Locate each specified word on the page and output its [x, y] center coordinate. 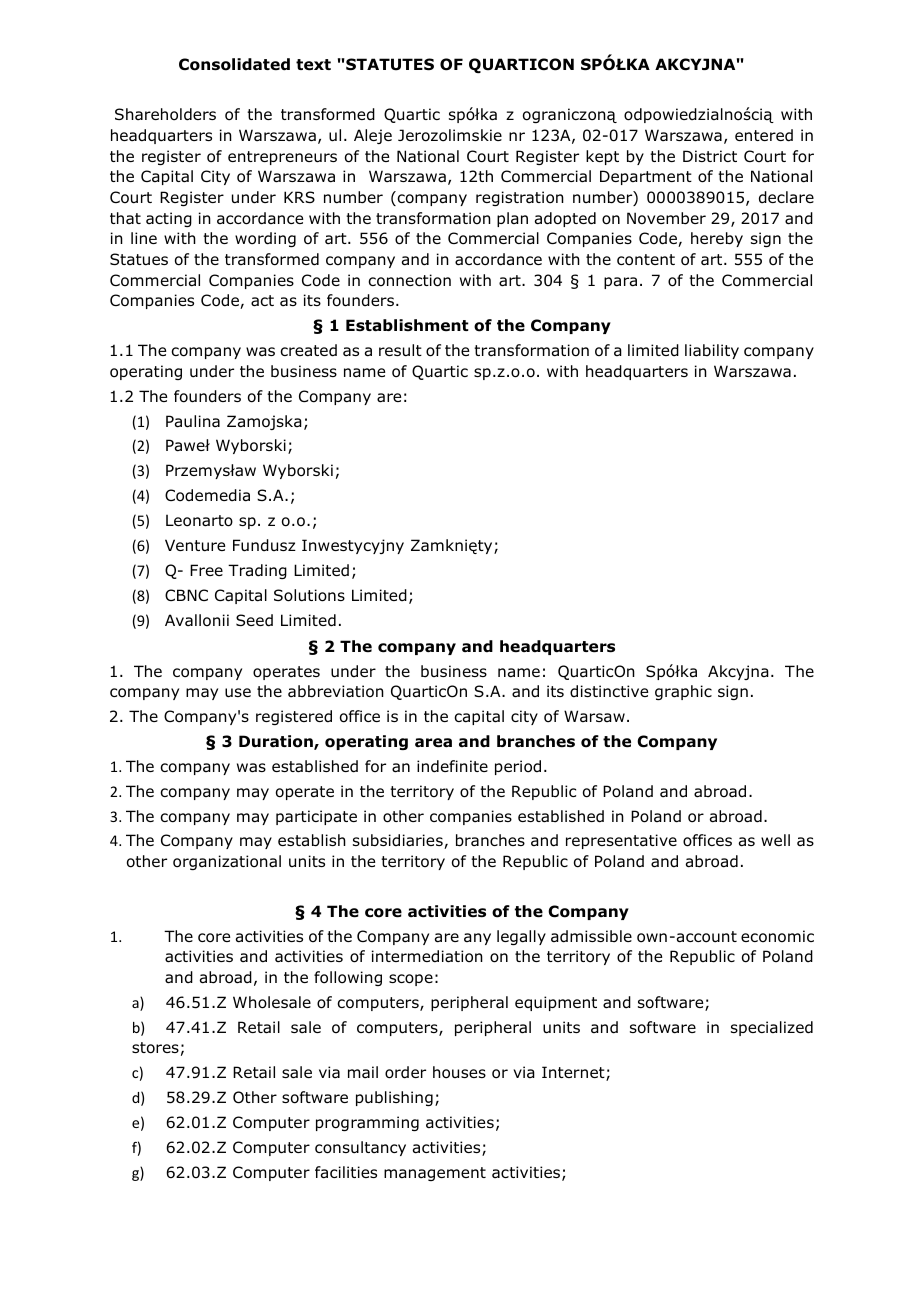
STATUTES [389, 64]
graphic [683, 692]
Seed [254, 620]
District [710, 156]
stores [155, 1048]
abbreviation [336, 691]
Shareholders [165, 114]
